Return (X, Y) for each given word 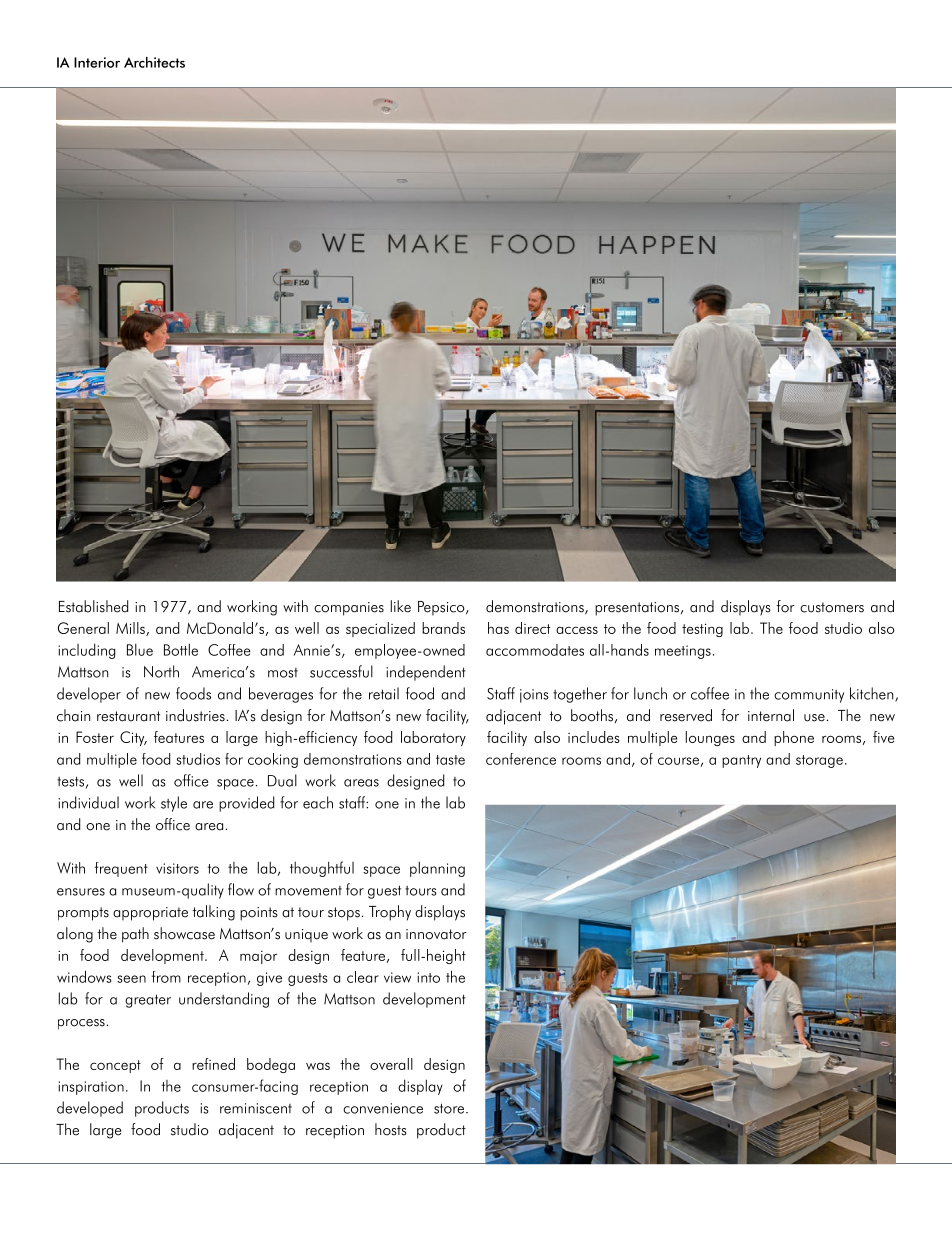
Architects (154, 62)
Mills (131, 629)
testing (702, 630)
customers (832, 607)
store (450, 1108)
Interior (97, 62)
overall (391, 1064)
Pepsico (442, 608)
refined (213, 1064)
